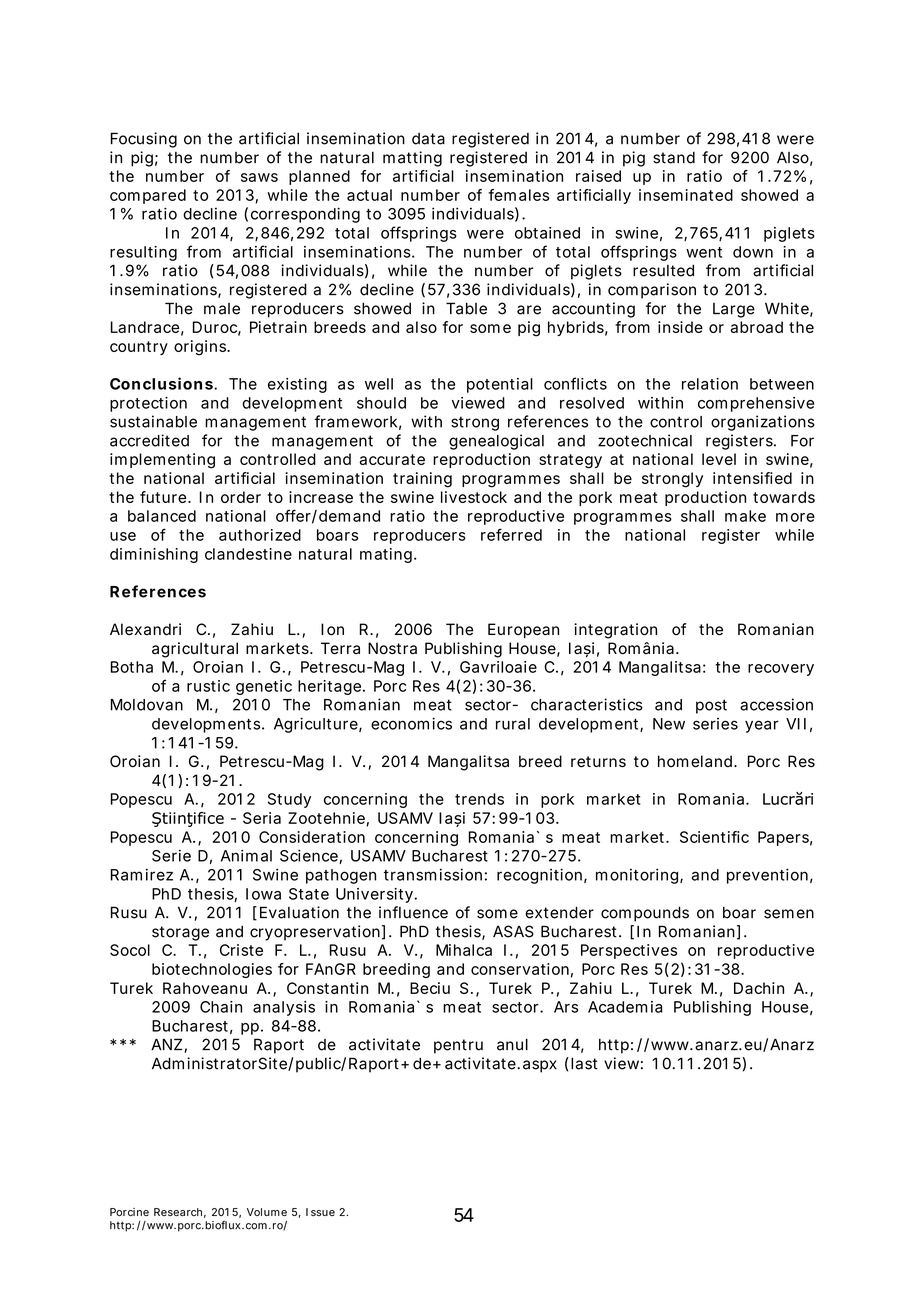  Describe the element at coordinates (745, 516) in the image. I see `make` at that location.
